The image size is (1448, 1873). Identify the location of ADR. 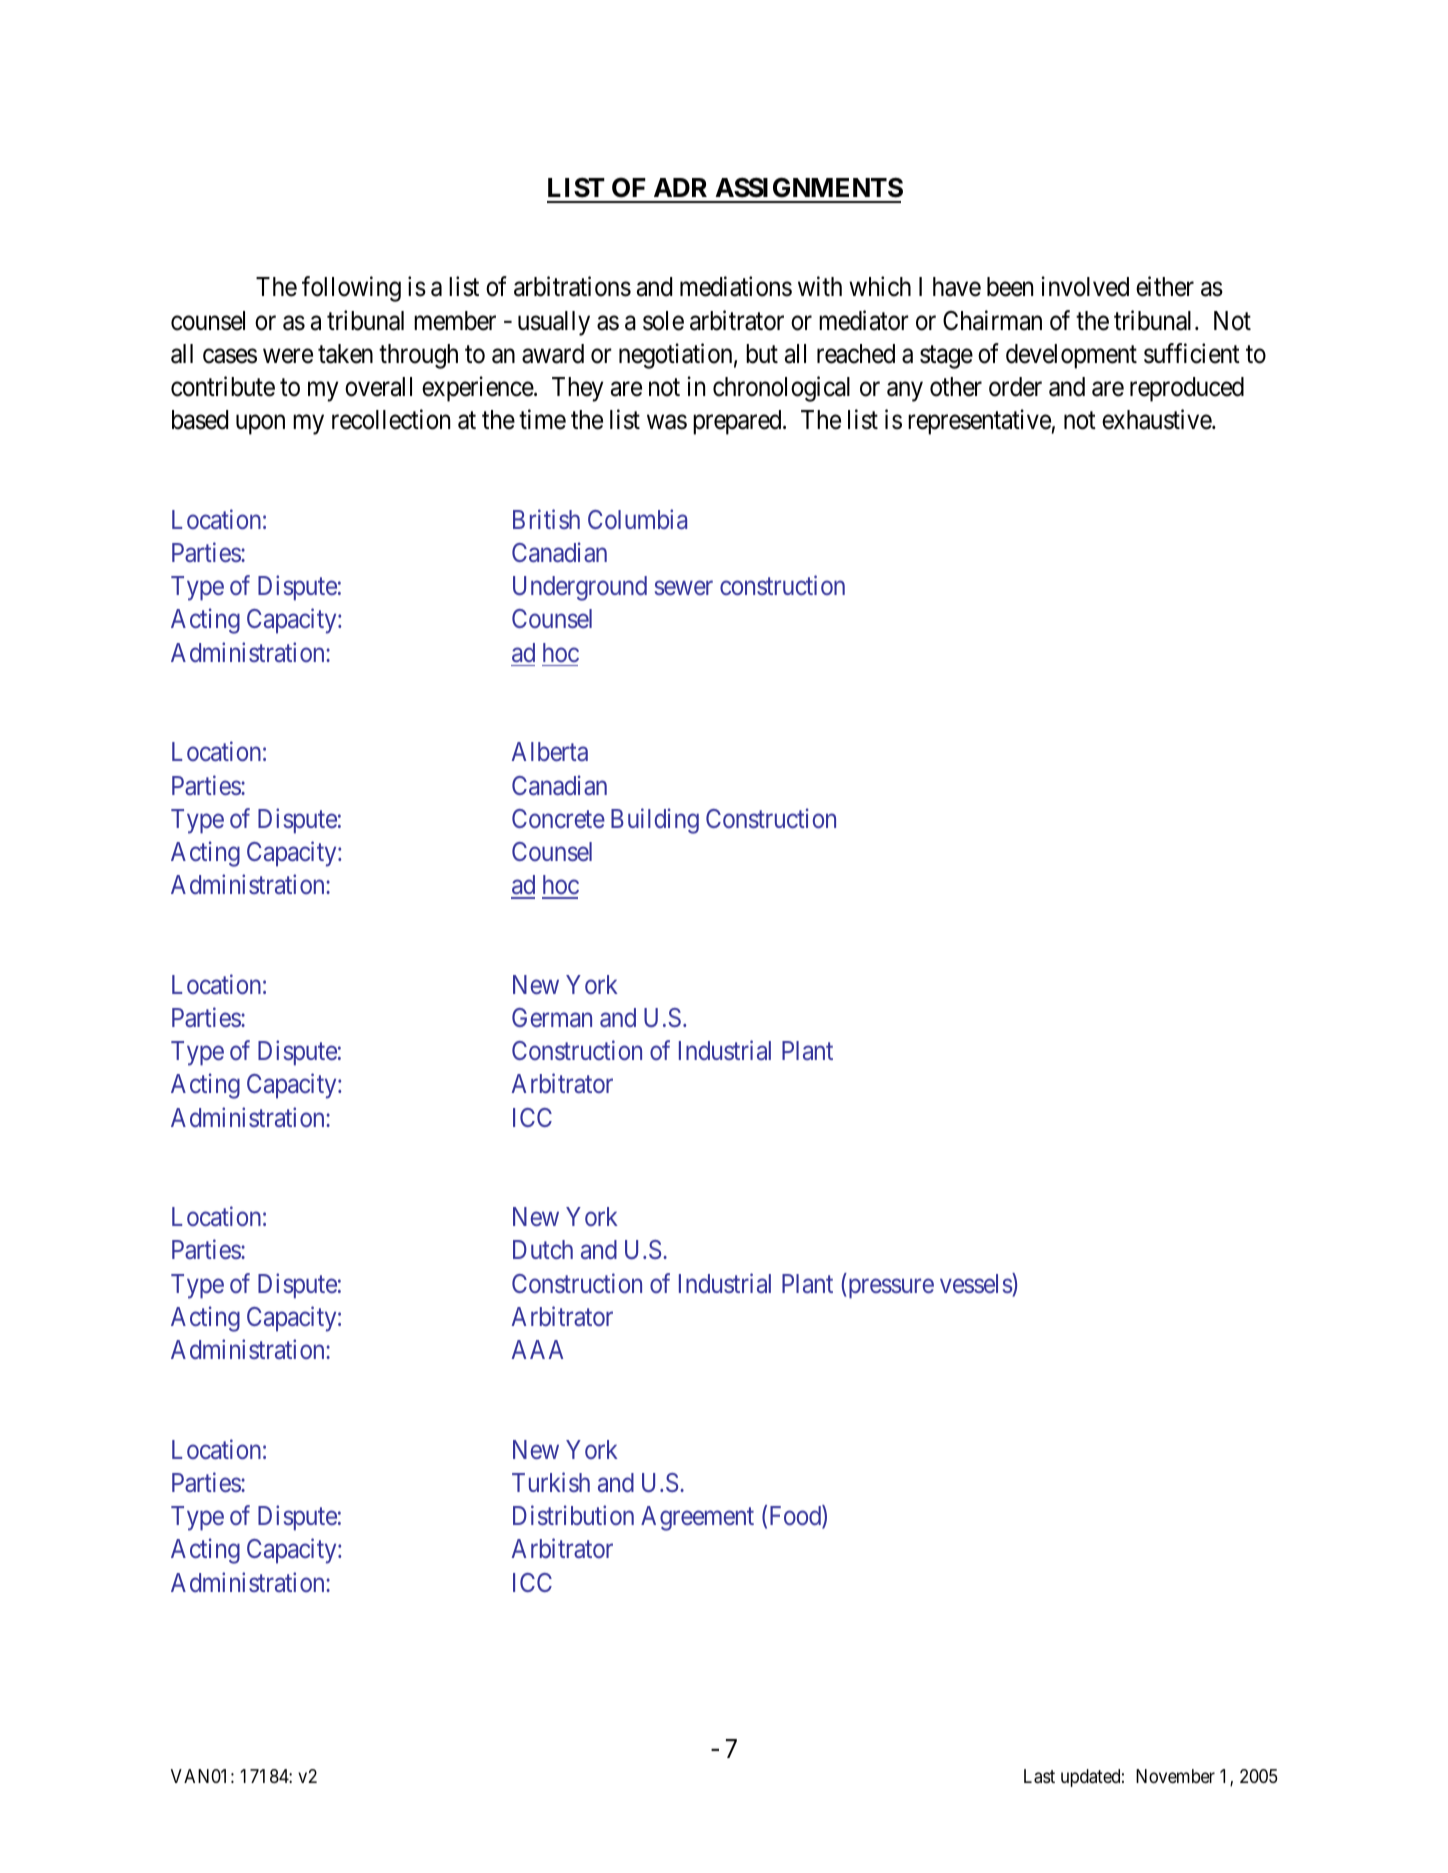
(680, 187).
